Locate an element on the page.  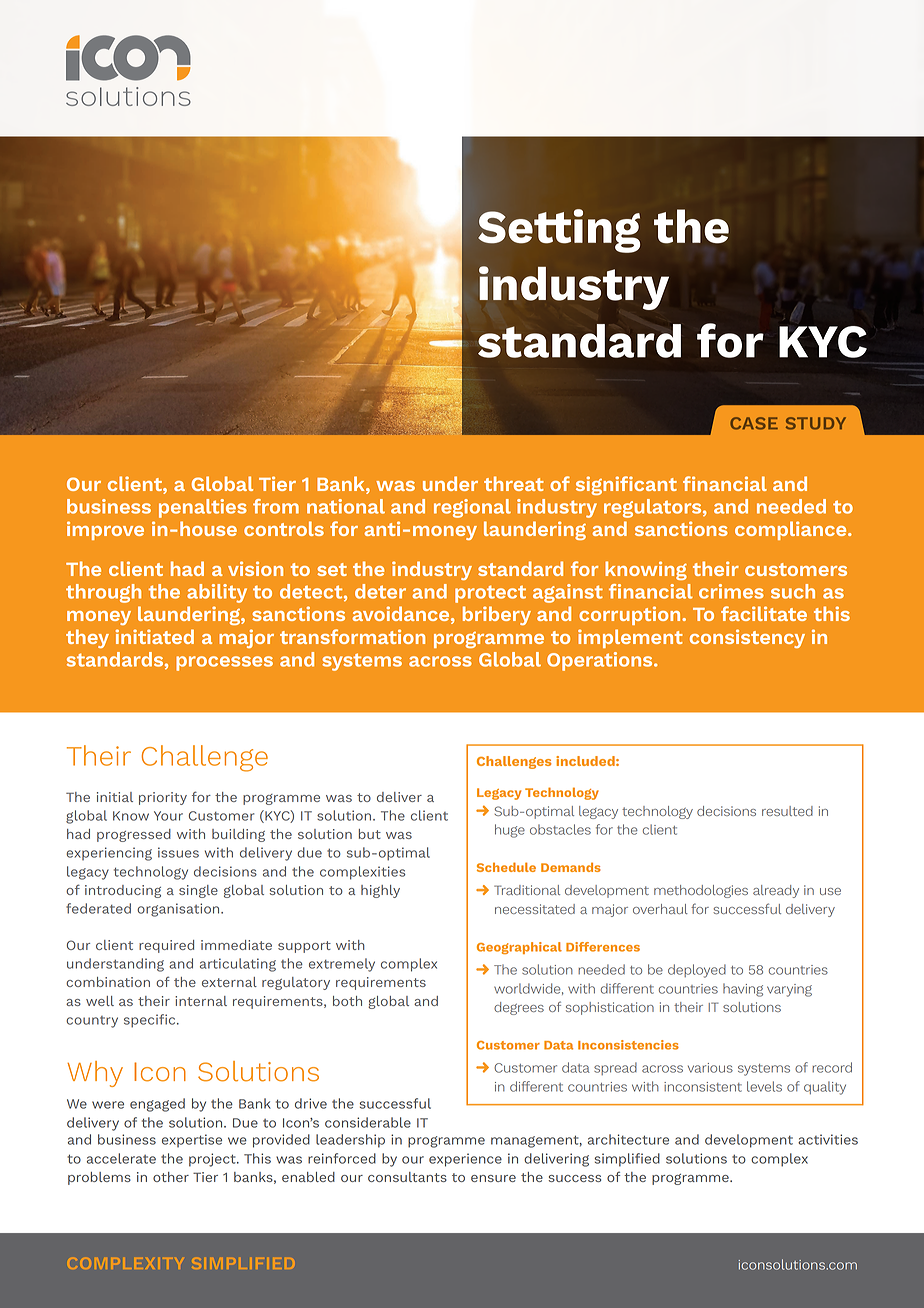
regional is located at coordinates (472, 508).
